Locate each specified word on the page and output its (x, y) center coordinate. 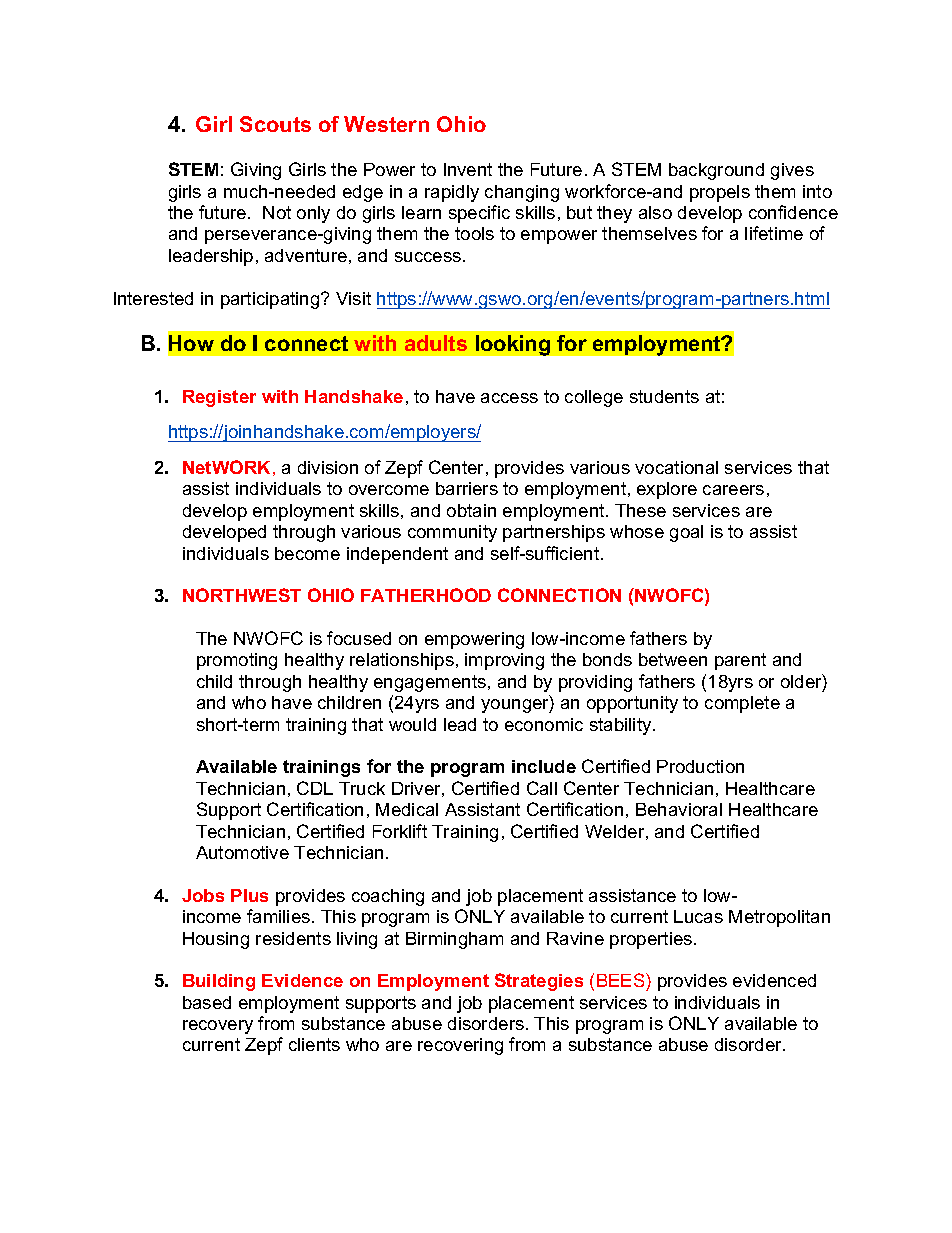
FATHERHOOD (426, 595)
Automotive (242, 852)
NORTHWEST (242, 595)
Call (542, 788)
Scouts (275, 124)
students (664, 396)
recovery (218, 1027)
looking (513, 345)
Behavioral (679, 809)
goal (686, 533)
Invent (468, 169)
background (716, 171)
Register (219, 398)
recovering (460, 1046)
